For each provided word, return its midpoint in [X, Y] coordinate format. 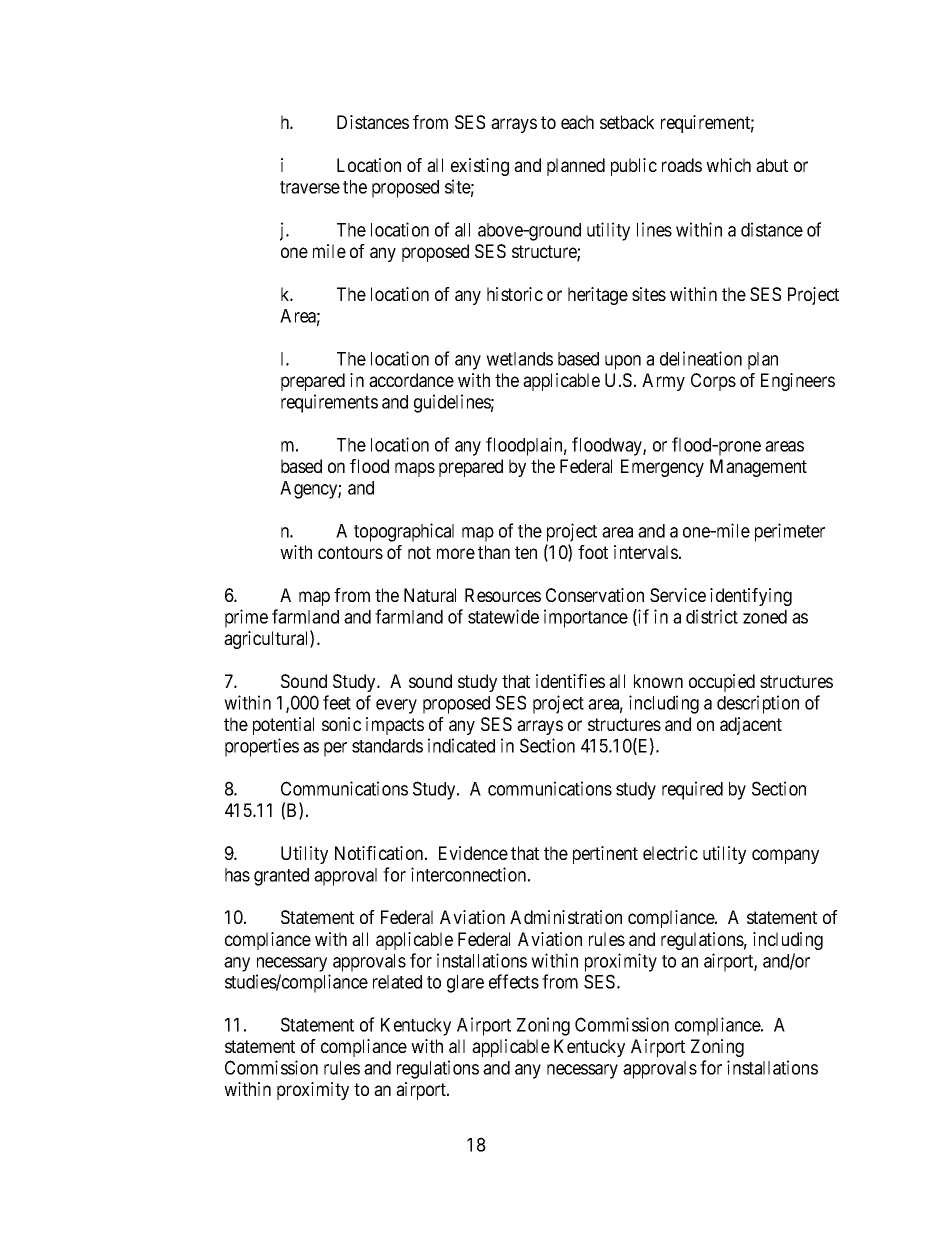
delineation [701, 358]
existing [480, 167]
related [397, 982]
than [494, 552]
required [692, 790]
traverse [310, 187]
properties [262, 747]
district [712, 616]
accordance [411, 380]
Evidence [473, 853]
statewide [503, 616]
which [728, 165]
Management [758, 468]
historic [515, 294]
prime [246, 618]
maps [415, 469]
